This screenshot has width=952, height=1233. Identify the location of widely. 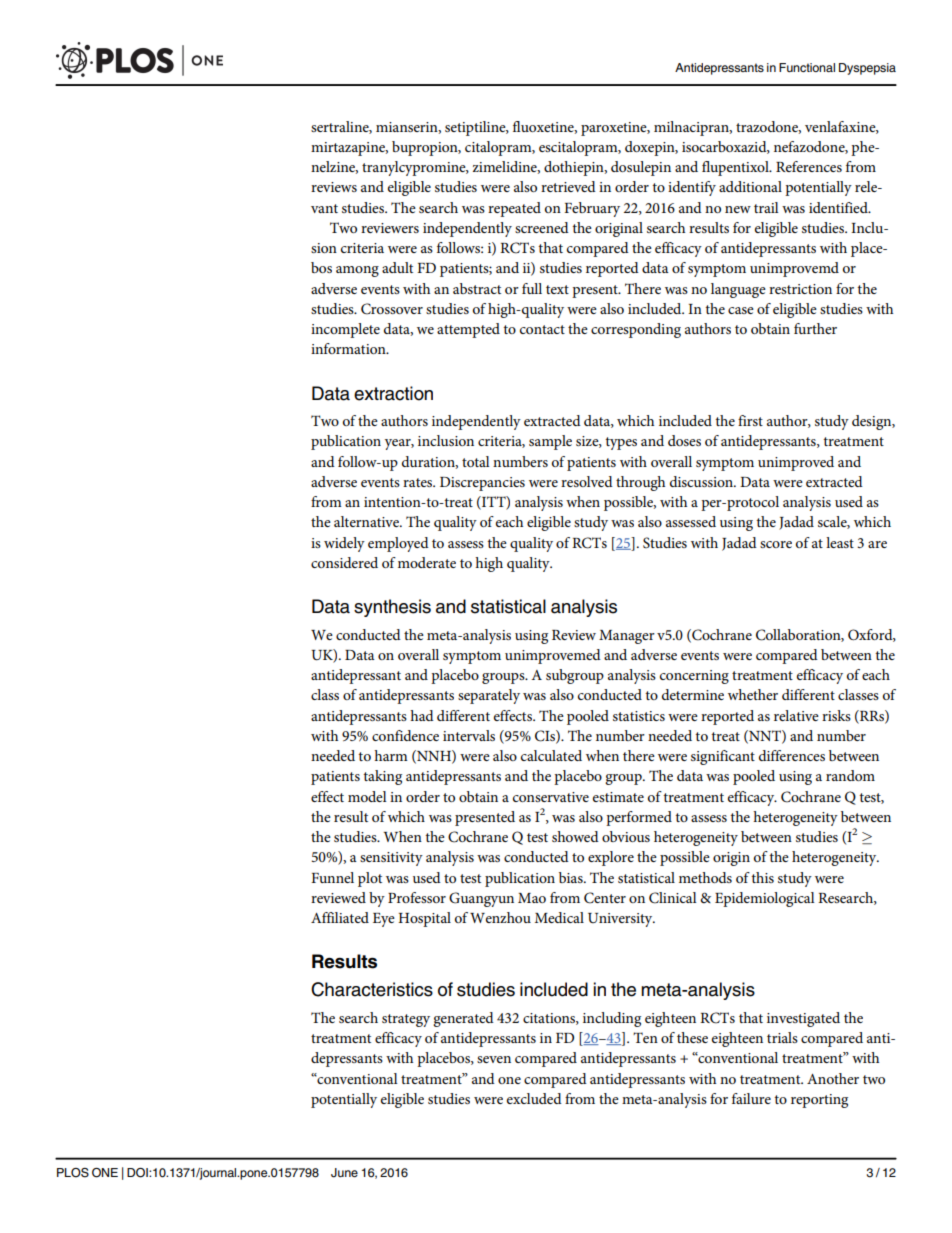
(344, 544).
